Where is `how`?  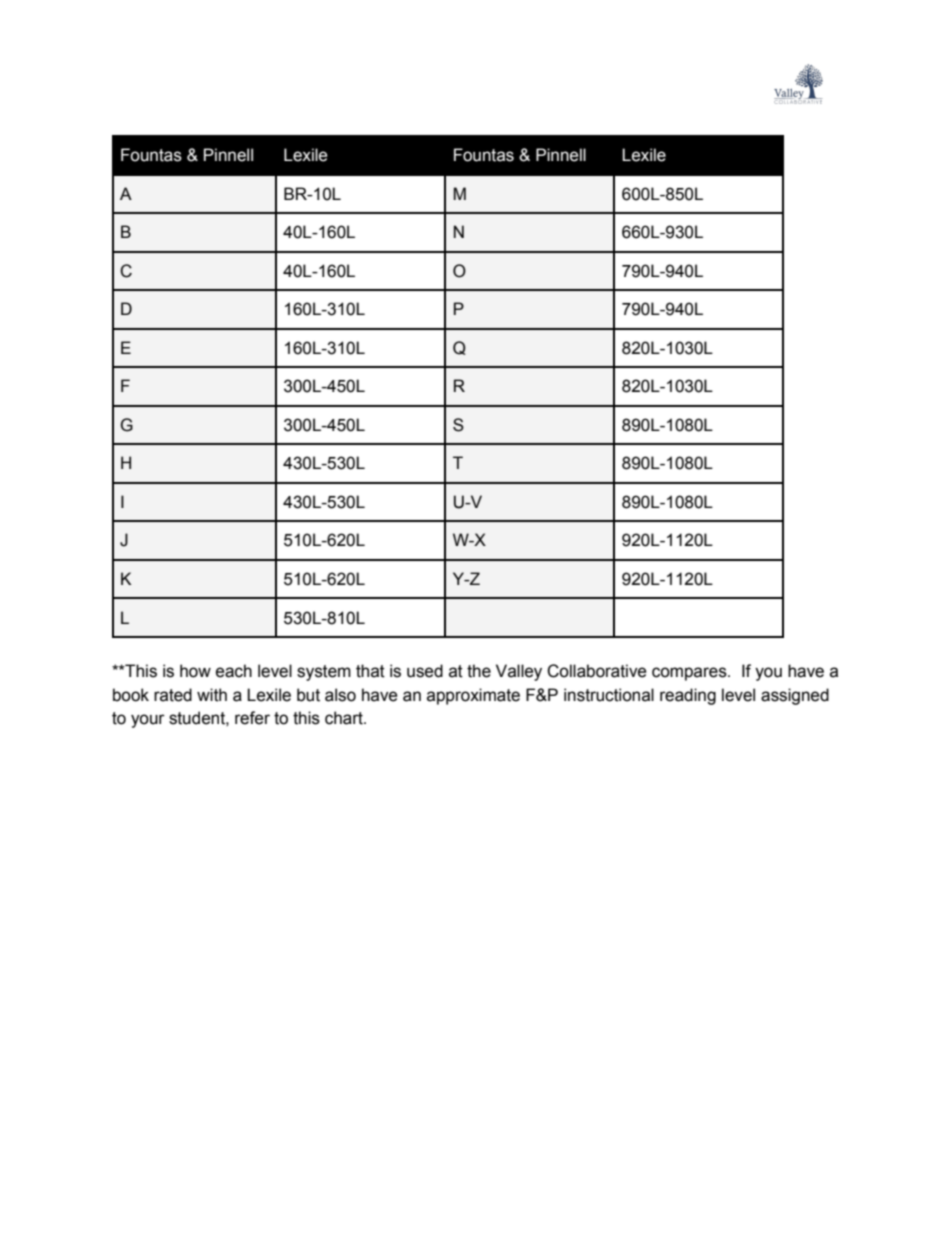
how is located at coordinates (195, 671).
